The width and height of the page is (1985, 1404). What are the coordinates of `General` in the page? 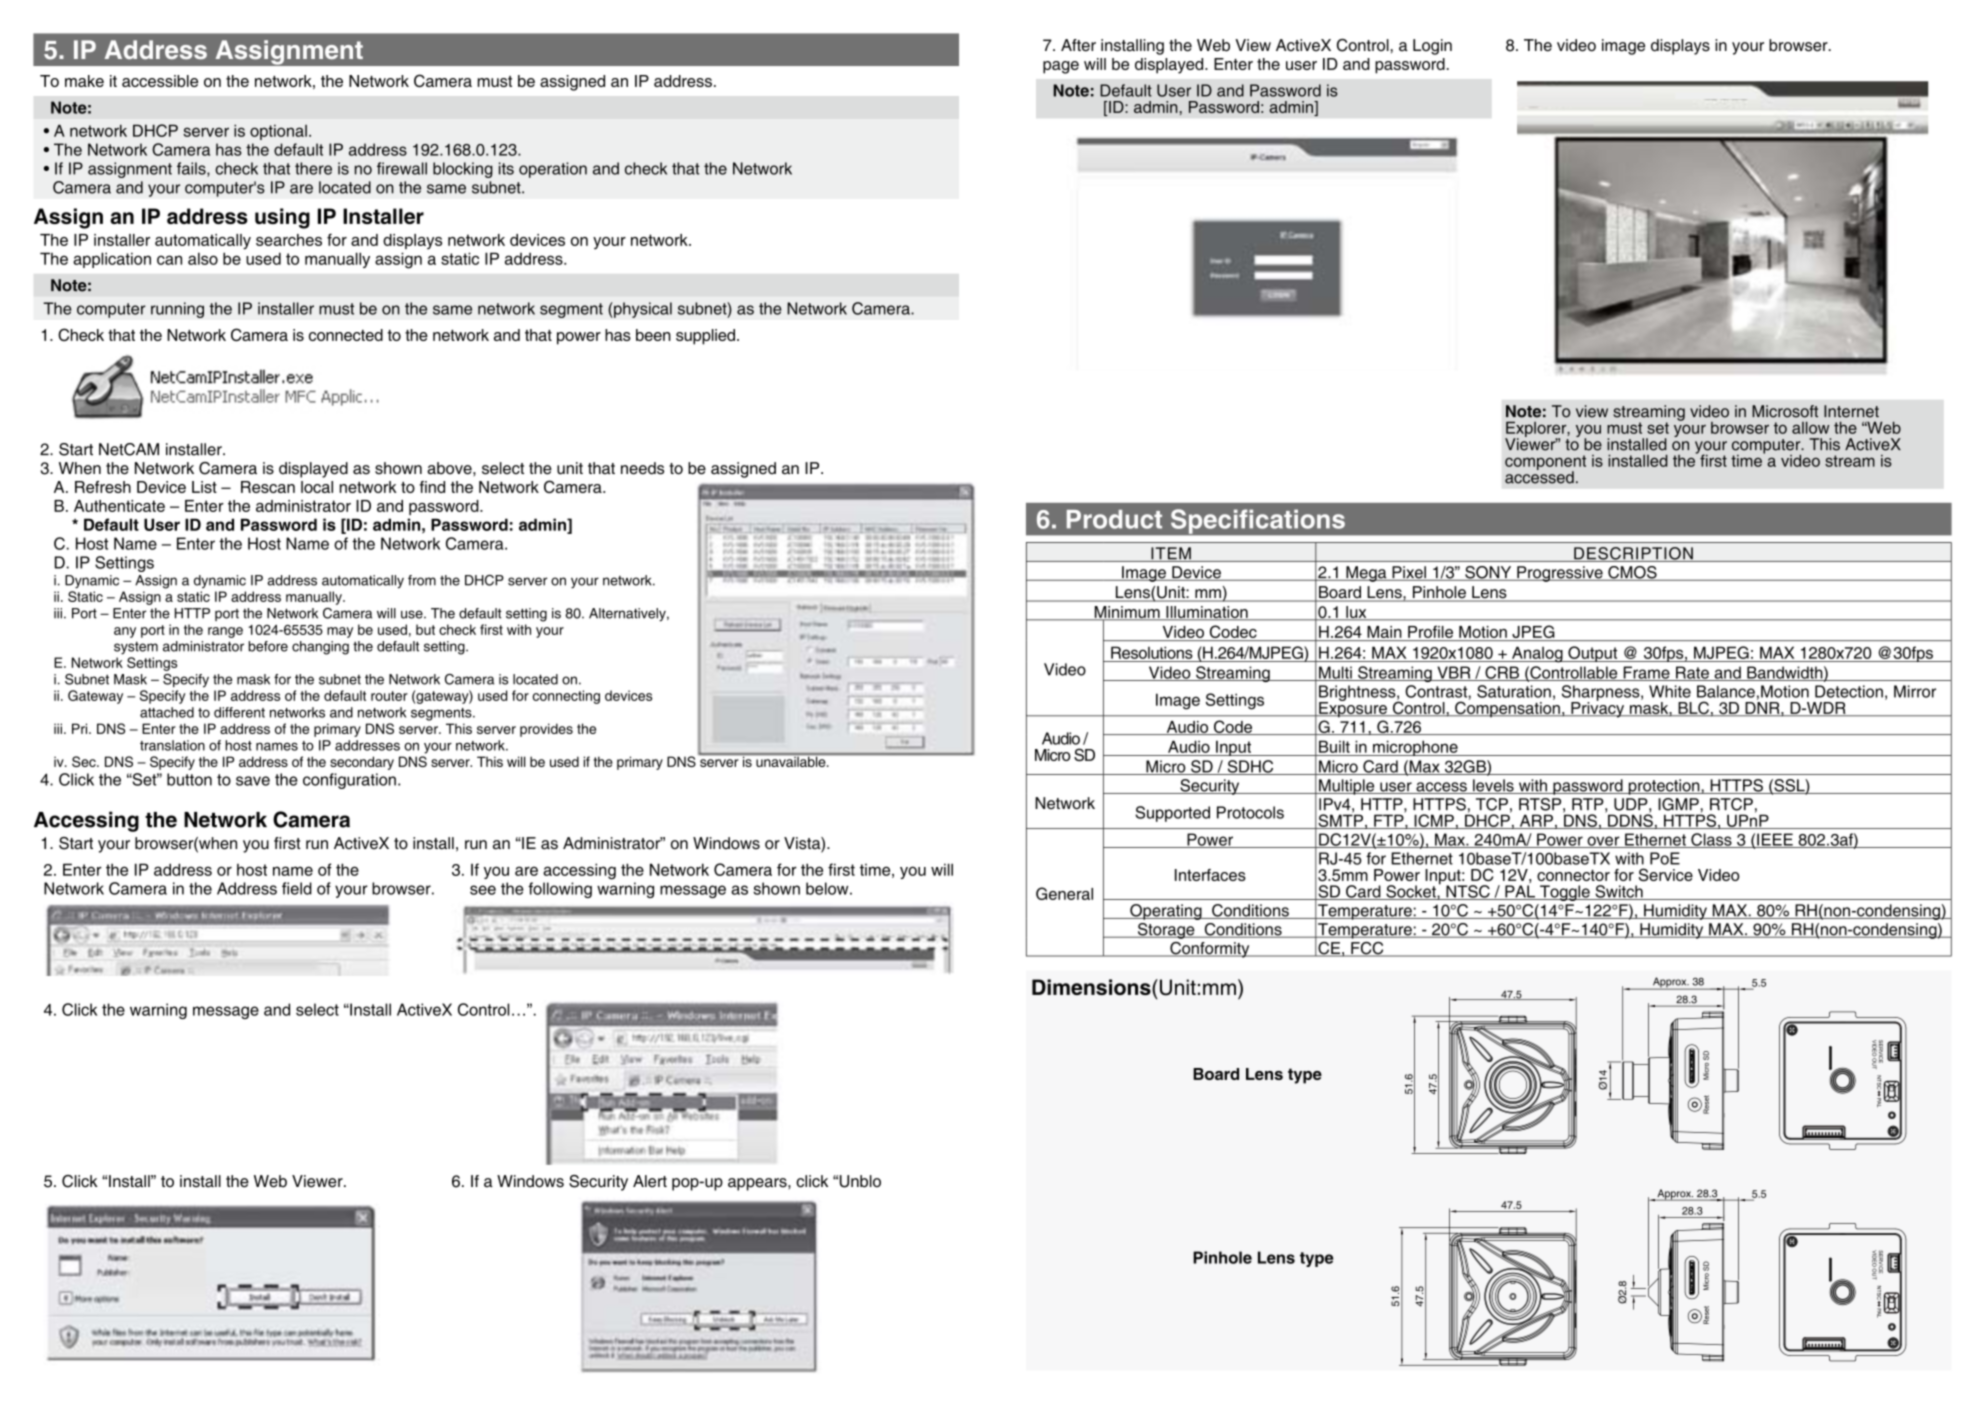 It's located at (1064, 893).
